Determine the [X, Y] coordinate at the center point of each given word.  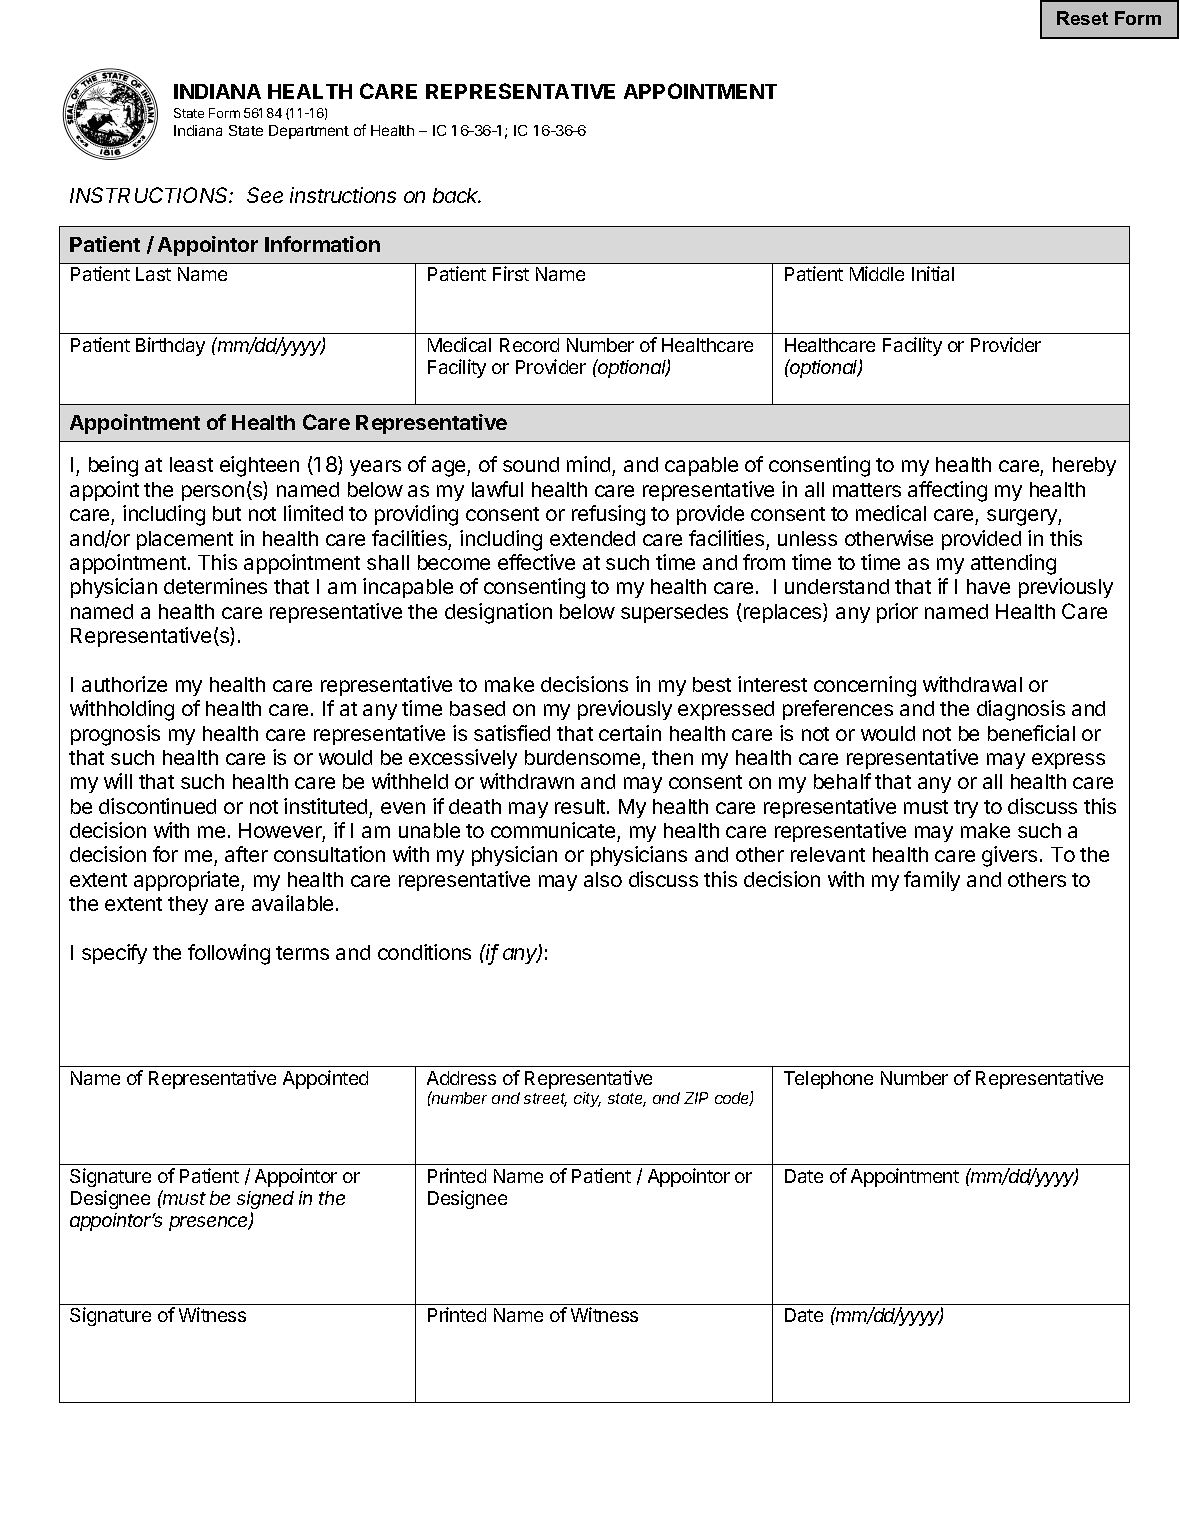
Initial [933, 273]
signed [265, 1200]
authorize [124, 684]
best [712, 684]
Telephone [828, 1080]
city [587, 1099]
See [265, 195]
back [457, 195]
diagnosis [1021, 710]
